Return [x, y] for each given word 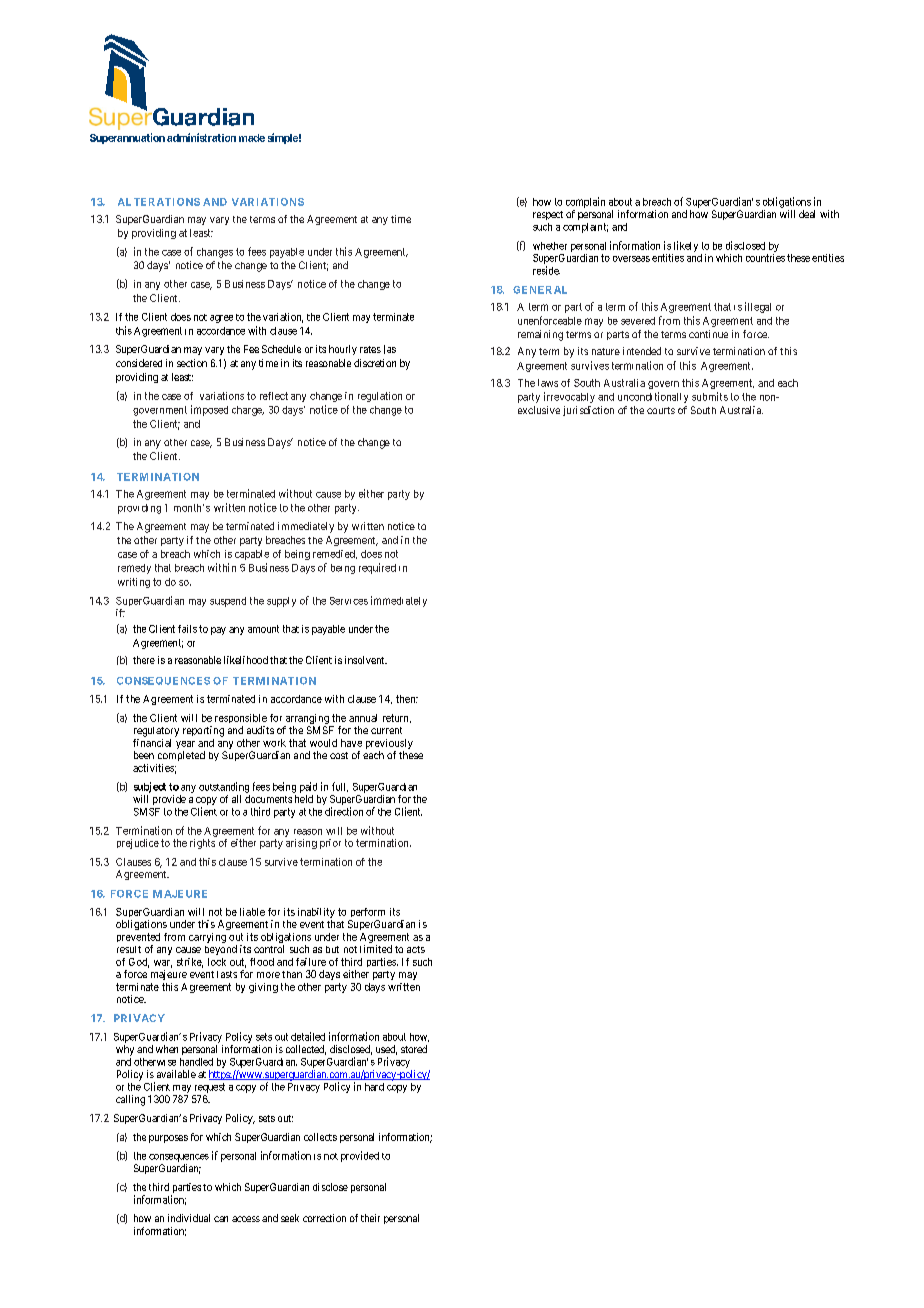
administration [201, 137]
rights [202, 844]
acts [416, 949]
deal [807, 214]
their [370, 1218]
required [377, 568]
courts [661, 410]
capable [252, 555]
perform [367, 914]
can [221, 1219]
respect [548, 215]
